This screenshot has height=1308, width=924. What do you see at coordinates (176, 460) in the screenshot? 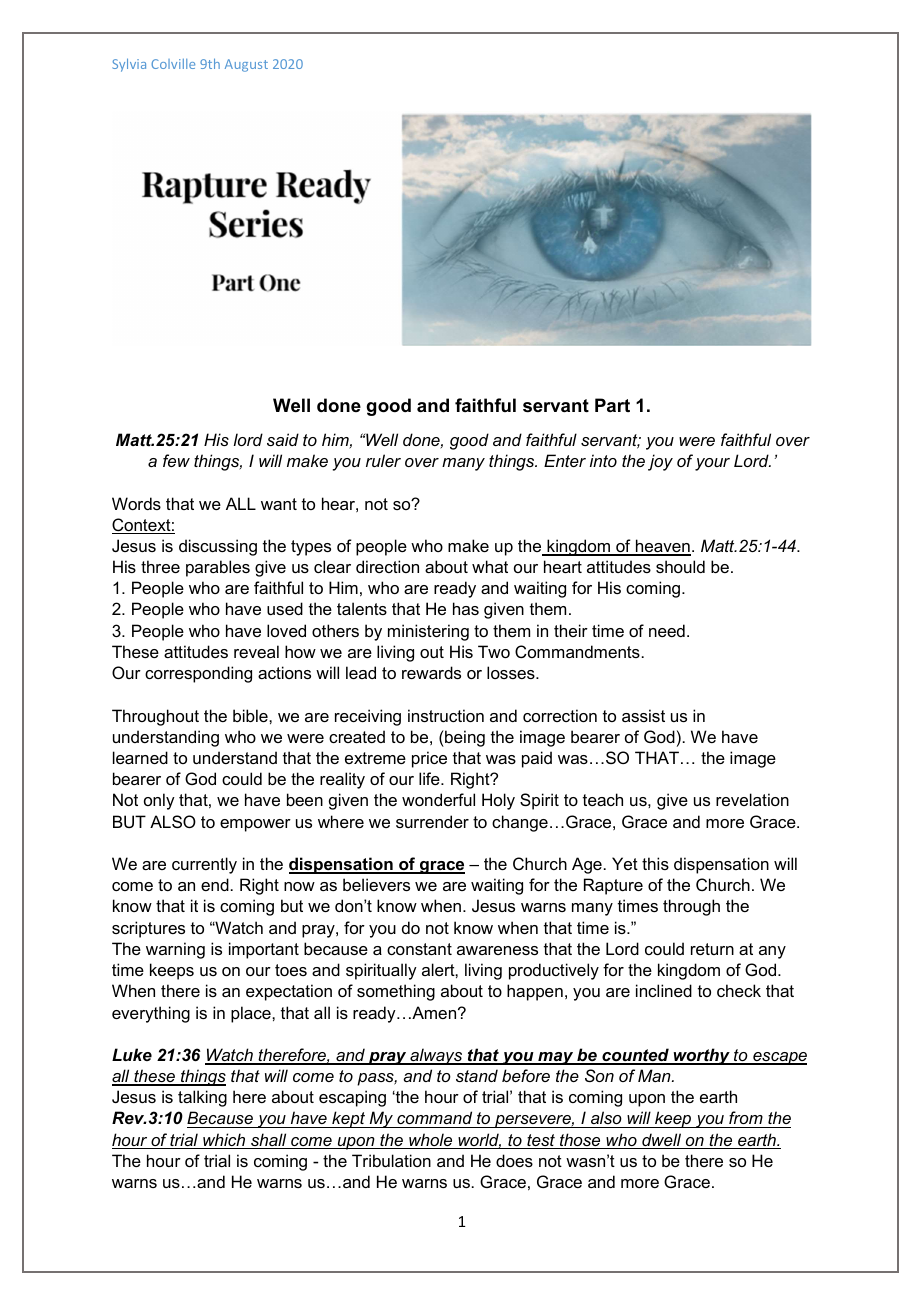
I see `few` at bounding box center [176, 460].
